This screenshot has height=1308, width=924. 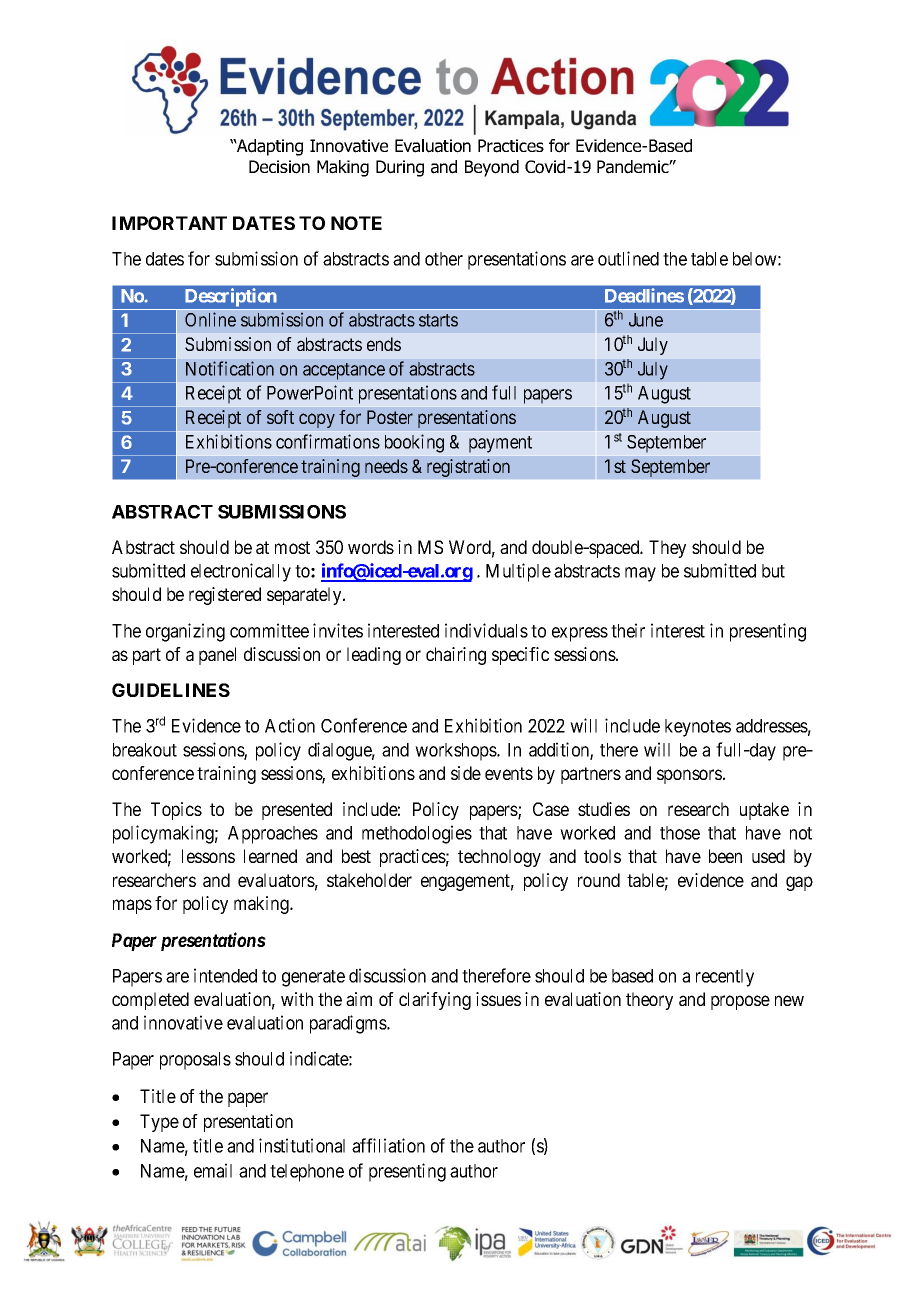 What do you see at coordinates (208, 856) in the screenshot?
I see `lessons` at bounding box center [208, 856].
